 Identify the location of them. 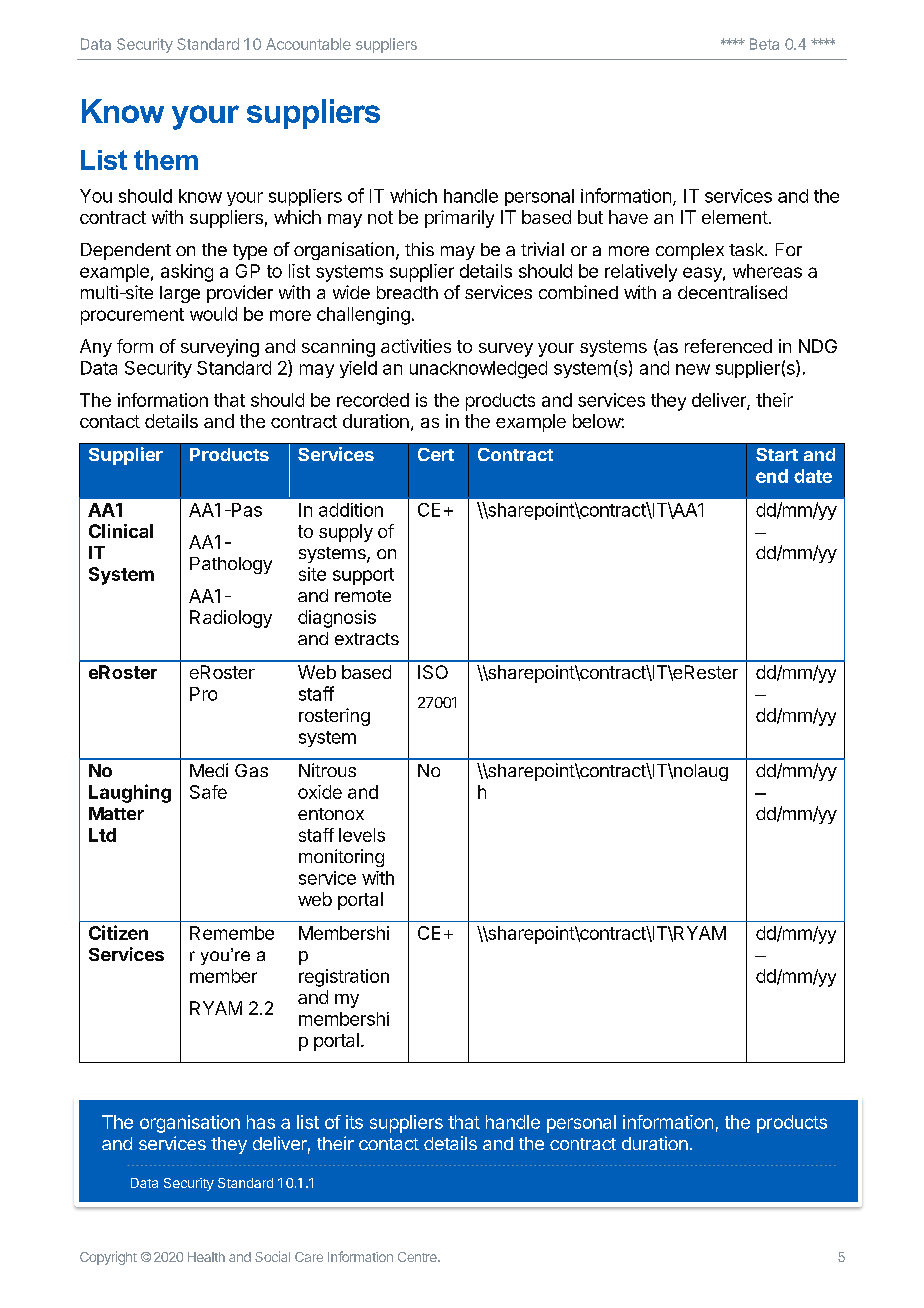
(166, 160).
